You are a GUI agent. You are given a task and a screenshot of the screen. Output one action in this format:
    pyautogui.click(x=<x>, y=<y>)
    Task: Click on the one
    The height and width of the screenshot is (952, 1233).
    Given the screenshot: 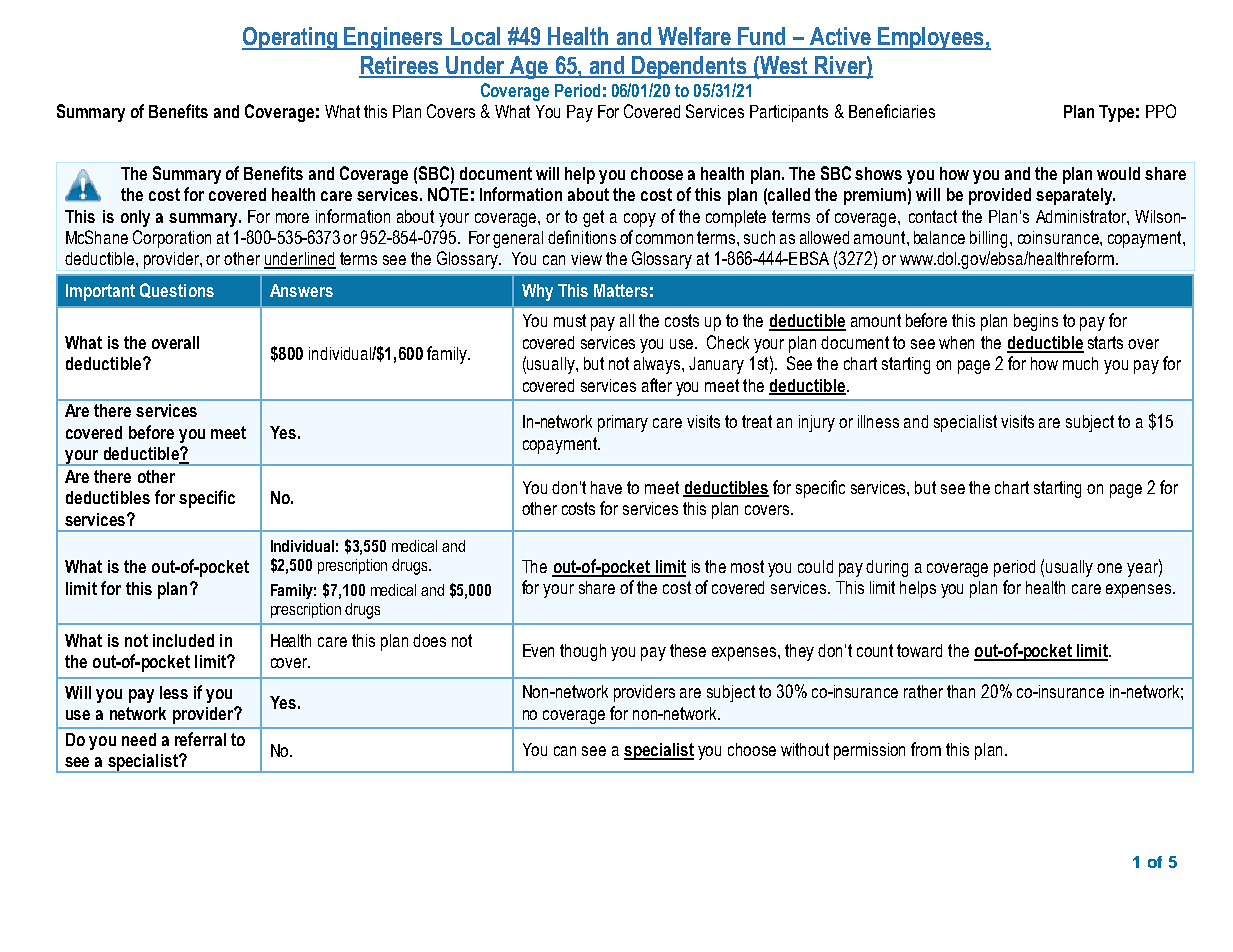 What is the action you would take?
    pyautogui.click(x=1109, y=568)
